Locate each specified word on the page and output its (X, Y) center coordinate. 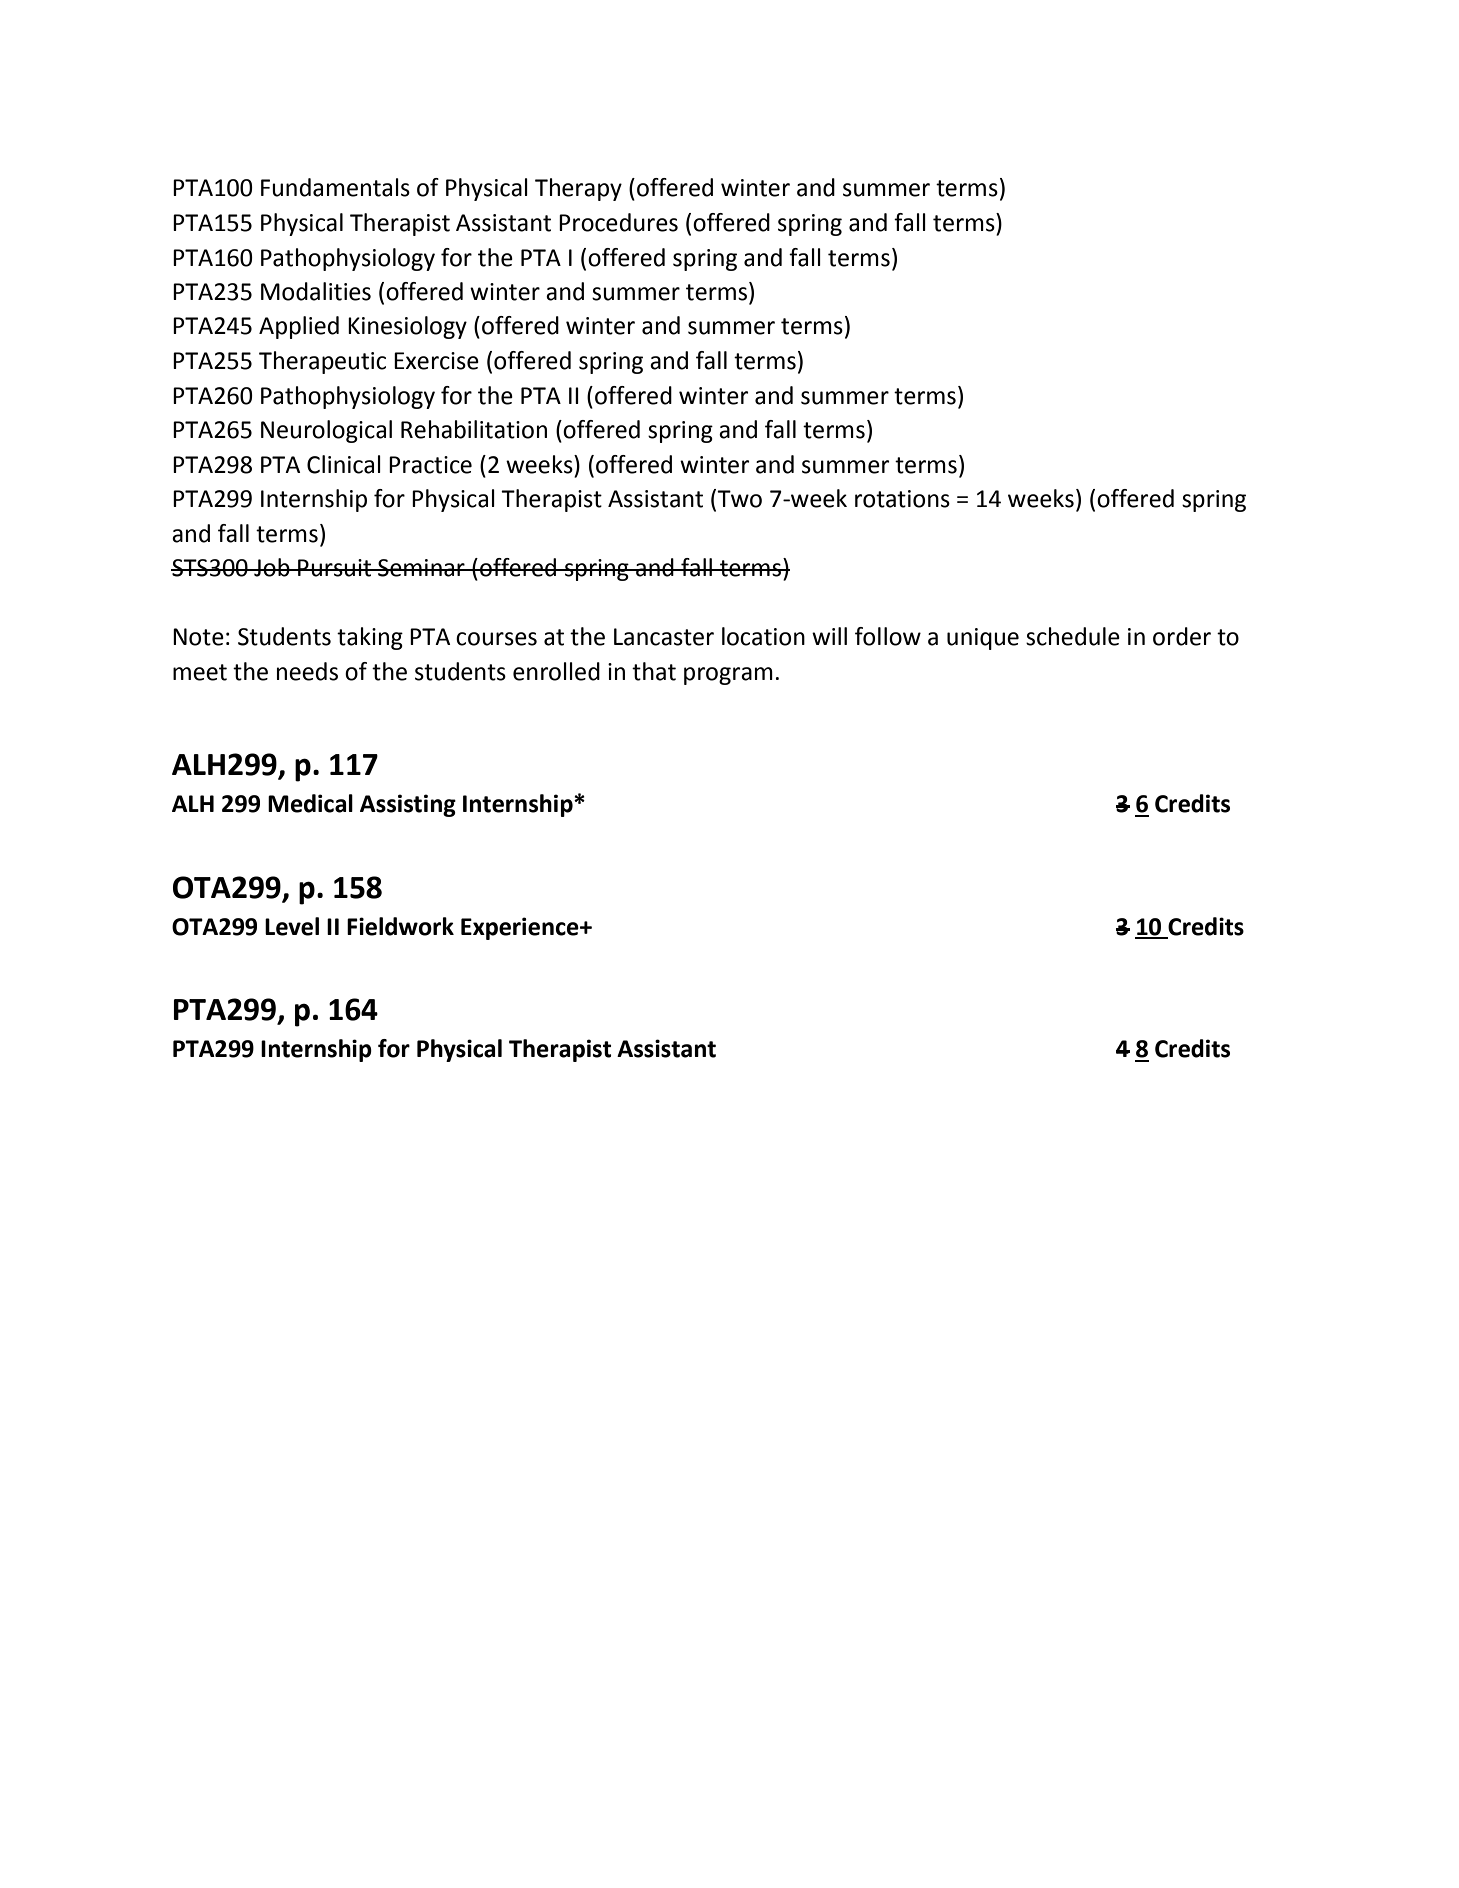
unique (983, 639)
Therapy (578, 189)
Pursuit (335, 568)
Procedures (618, 222)
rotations (902, 499)
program (728, 676)
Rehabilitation (474, 429)
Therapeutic (322, 362)
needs (307, 671)
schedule (1073, 636)
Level (292, 926)
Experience (521, 928)
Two (739, 499)
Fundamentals (335, 187)
